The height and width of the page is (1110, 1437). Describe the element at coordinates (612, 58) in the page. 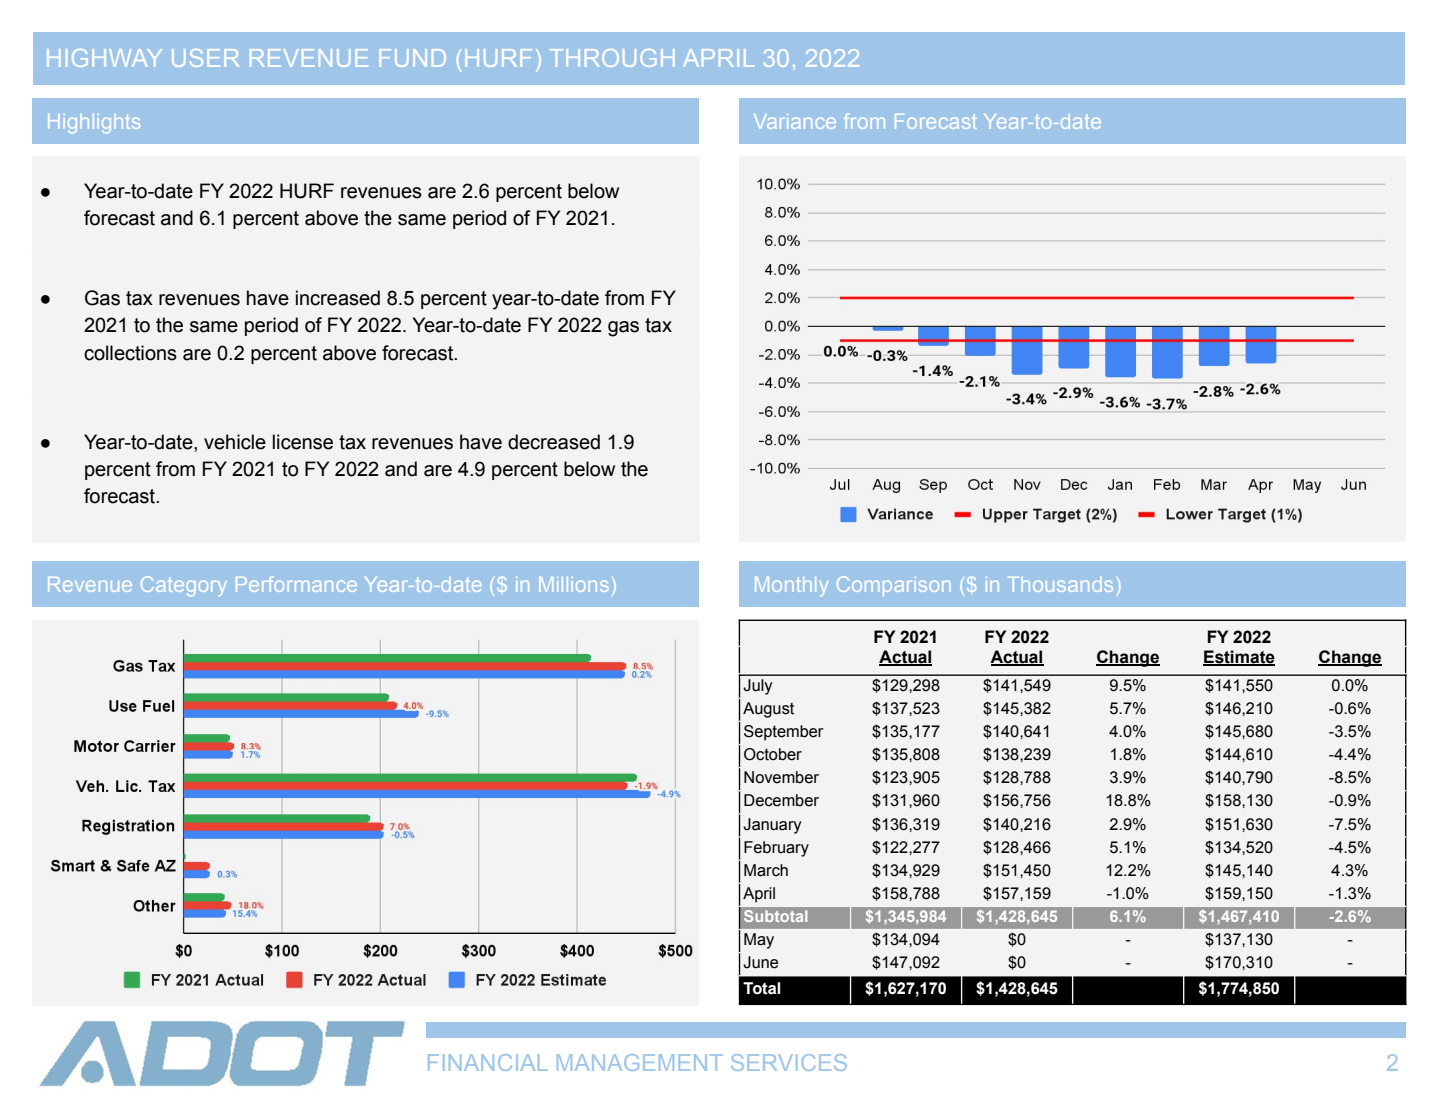

I see `THROUGH` at that location.
